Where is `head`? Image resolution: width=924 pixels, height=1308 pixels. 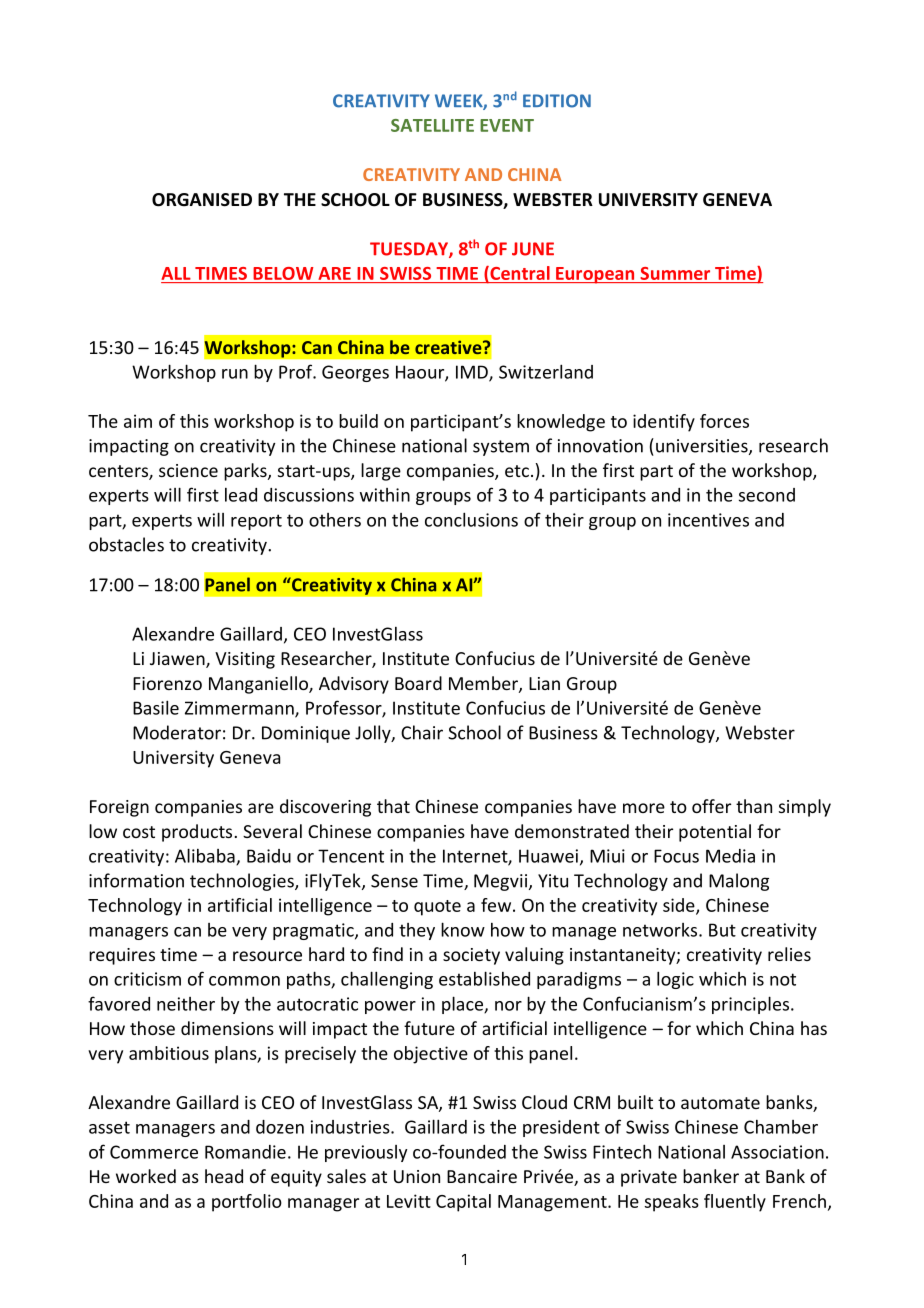
head is located at coordinates (224, 1176).
